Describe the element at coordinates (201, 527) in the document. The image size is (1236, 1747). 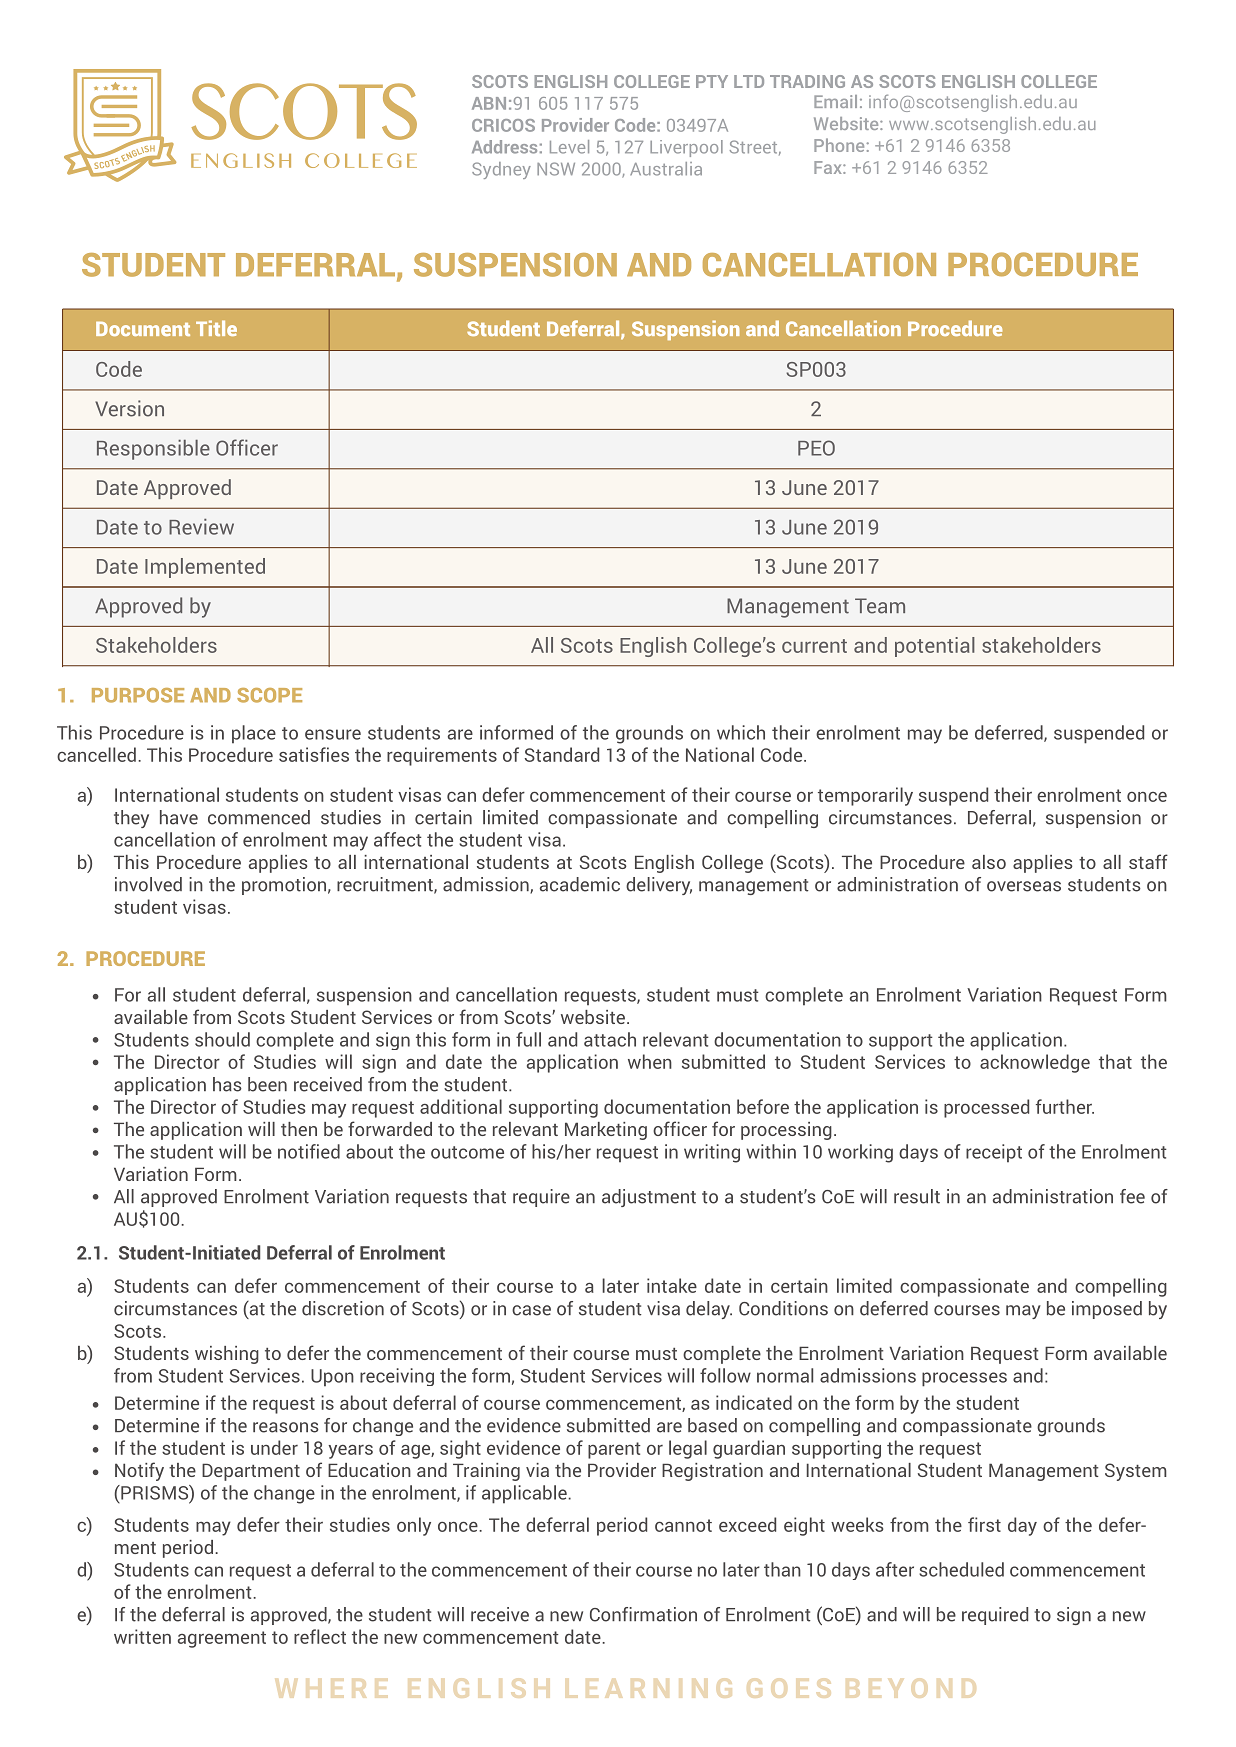
I see `Review` at that location.
